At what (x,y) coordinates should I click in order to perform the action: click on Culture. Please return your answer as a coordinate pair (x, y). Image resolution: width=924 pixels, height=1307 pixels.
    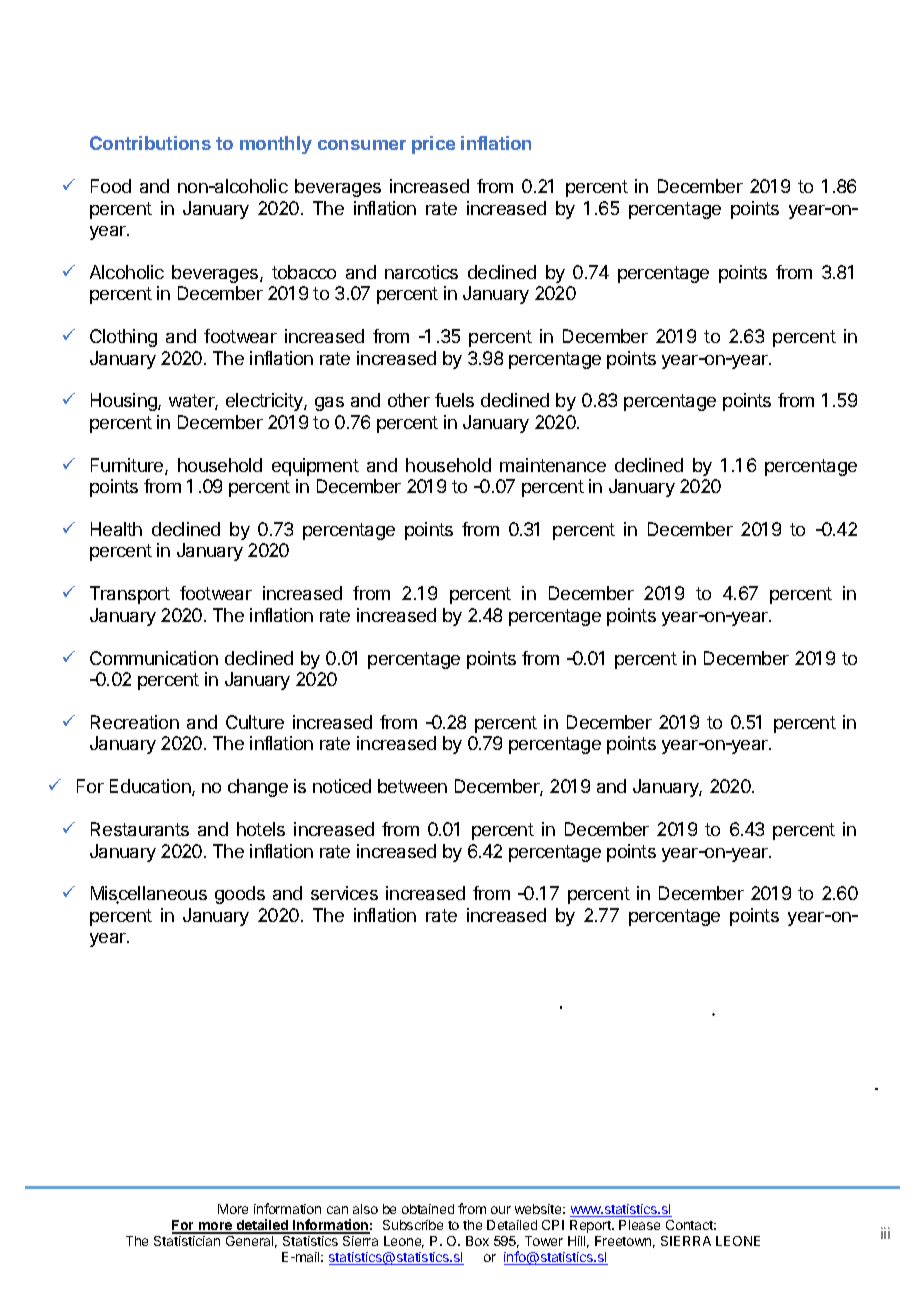
    Looking at the image, I should click on (255, 722).
